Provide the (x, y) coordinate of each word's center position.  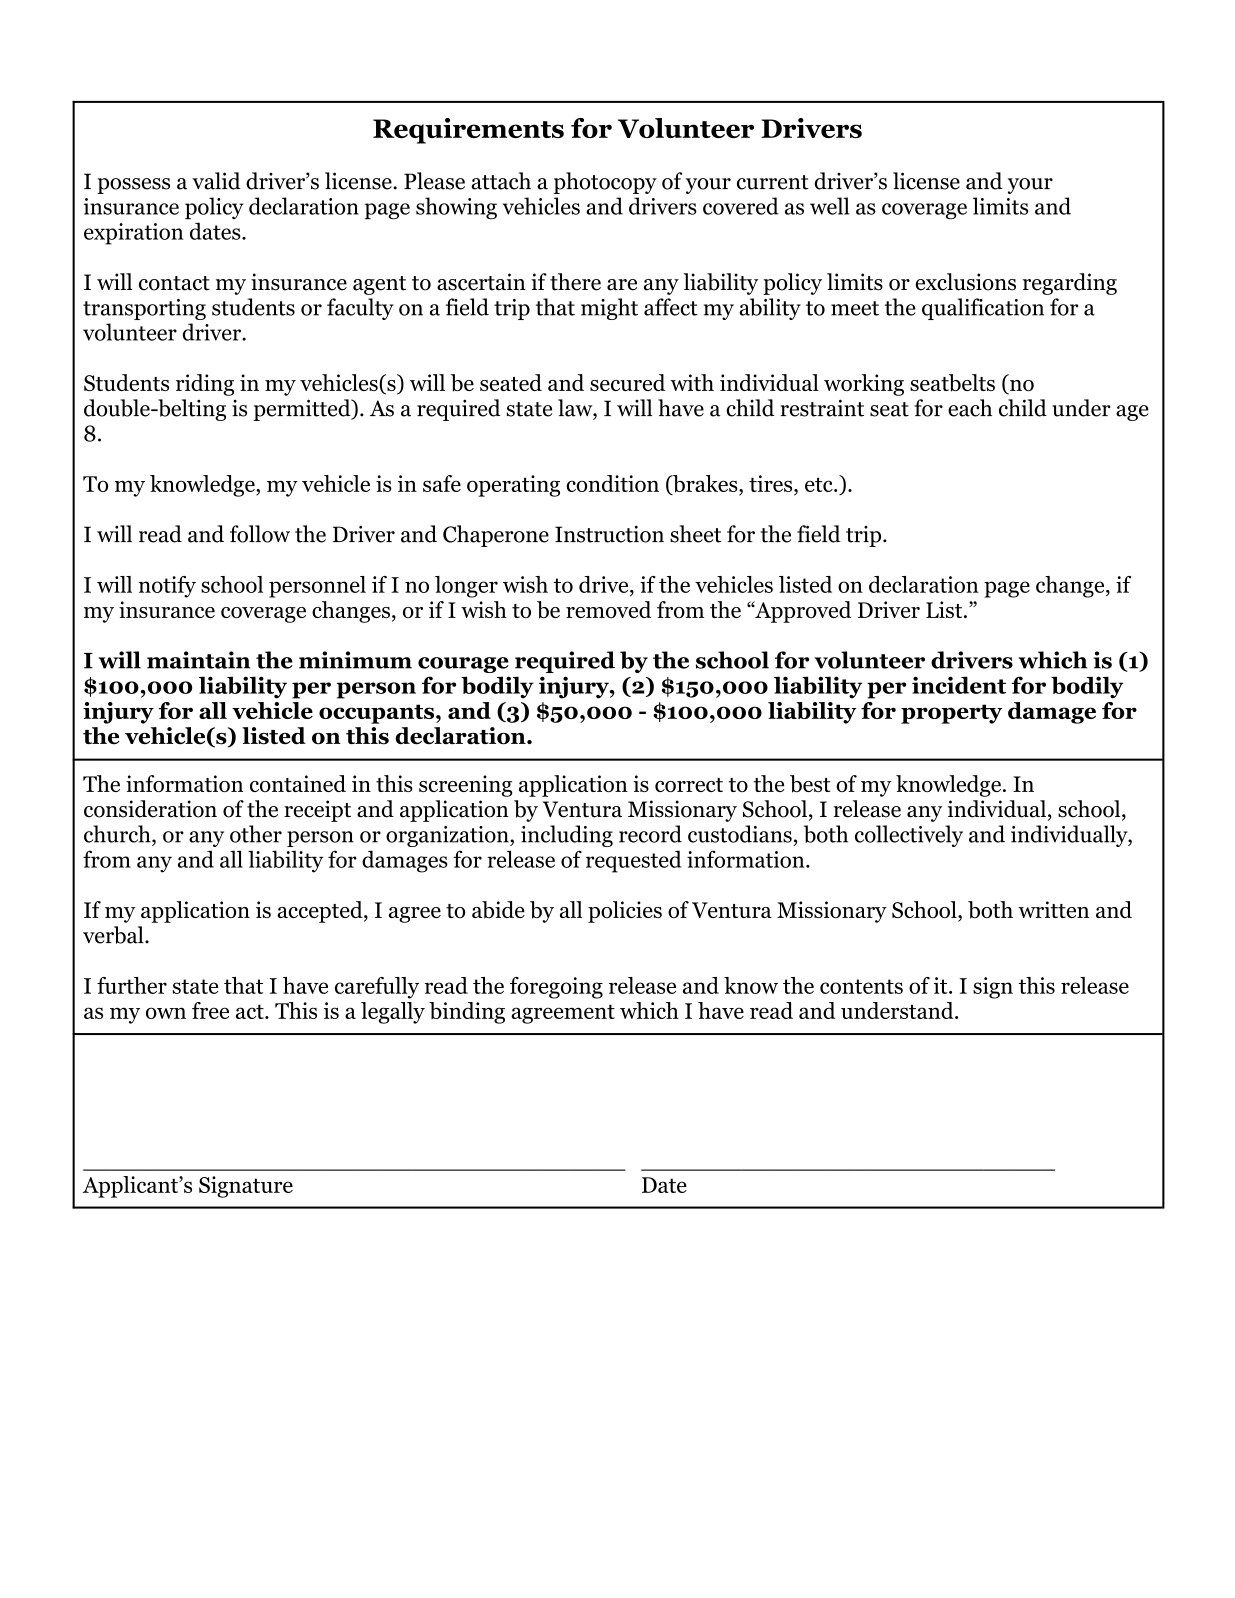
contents (861, 986)
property (951, 714)
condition (612, 483)
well (829, 206)
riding (205, 385)
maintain (198, 660)
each (970, 408)
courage (463, 665)
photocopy (605, 183)
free (210, 1010)
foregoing (556, 988)
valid (216, 181)
